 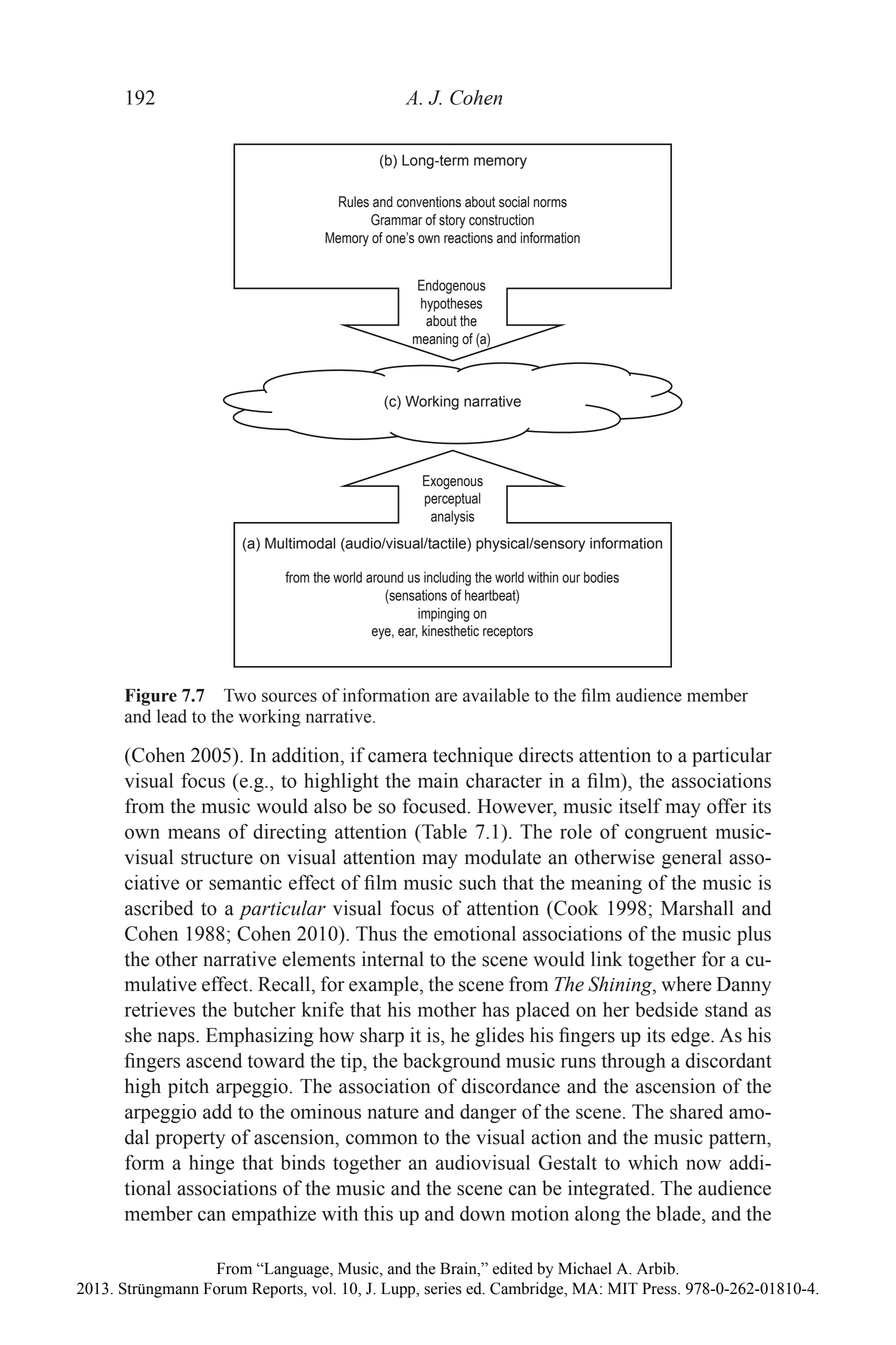 I want to click on norms, so click(x=550, y=203).
